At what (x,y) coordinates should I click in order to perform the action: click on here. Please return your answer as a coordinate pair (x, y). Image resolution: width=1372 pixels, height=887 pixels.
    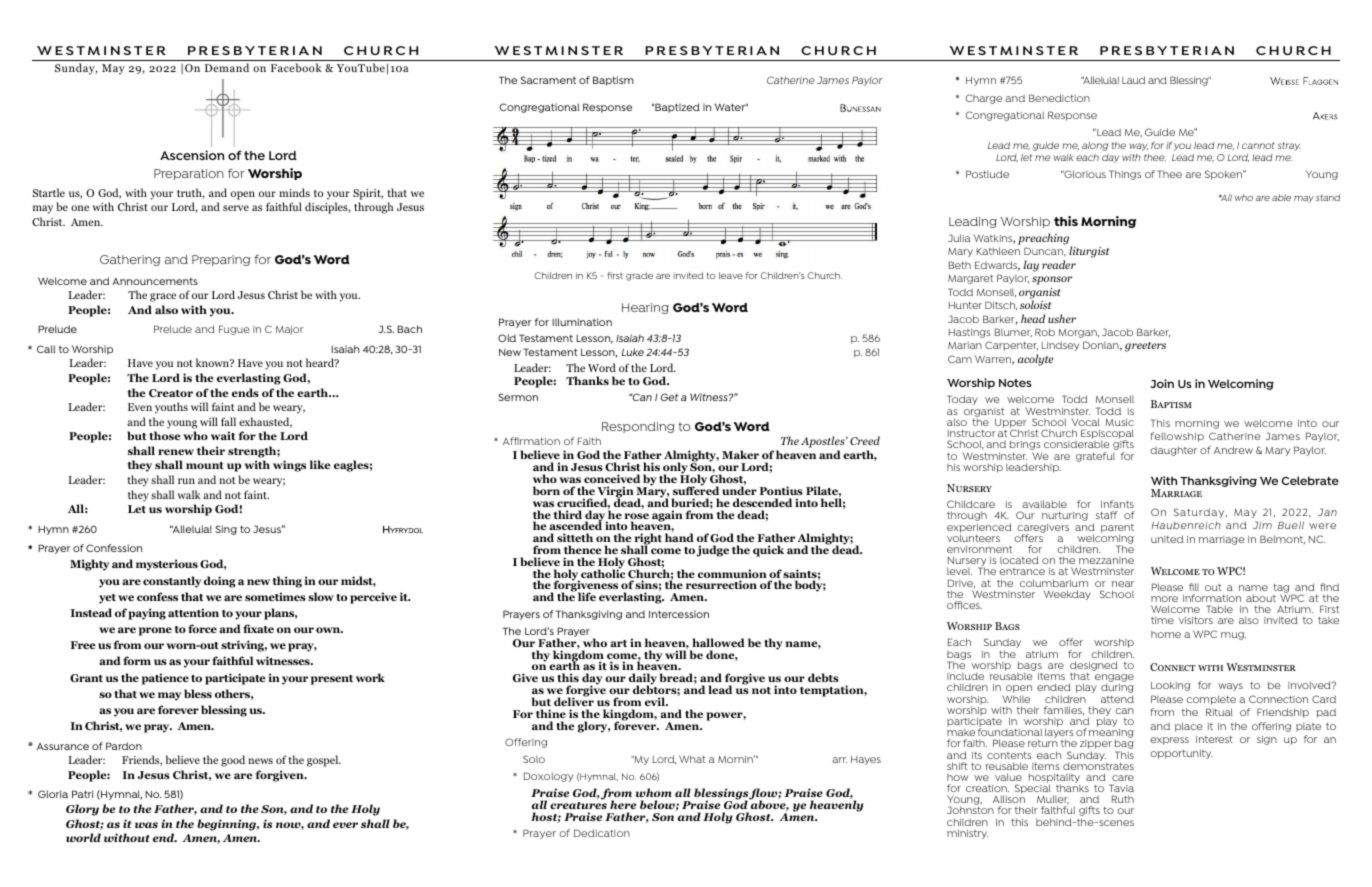
    Looking at the image, I should click on (623, 804).
